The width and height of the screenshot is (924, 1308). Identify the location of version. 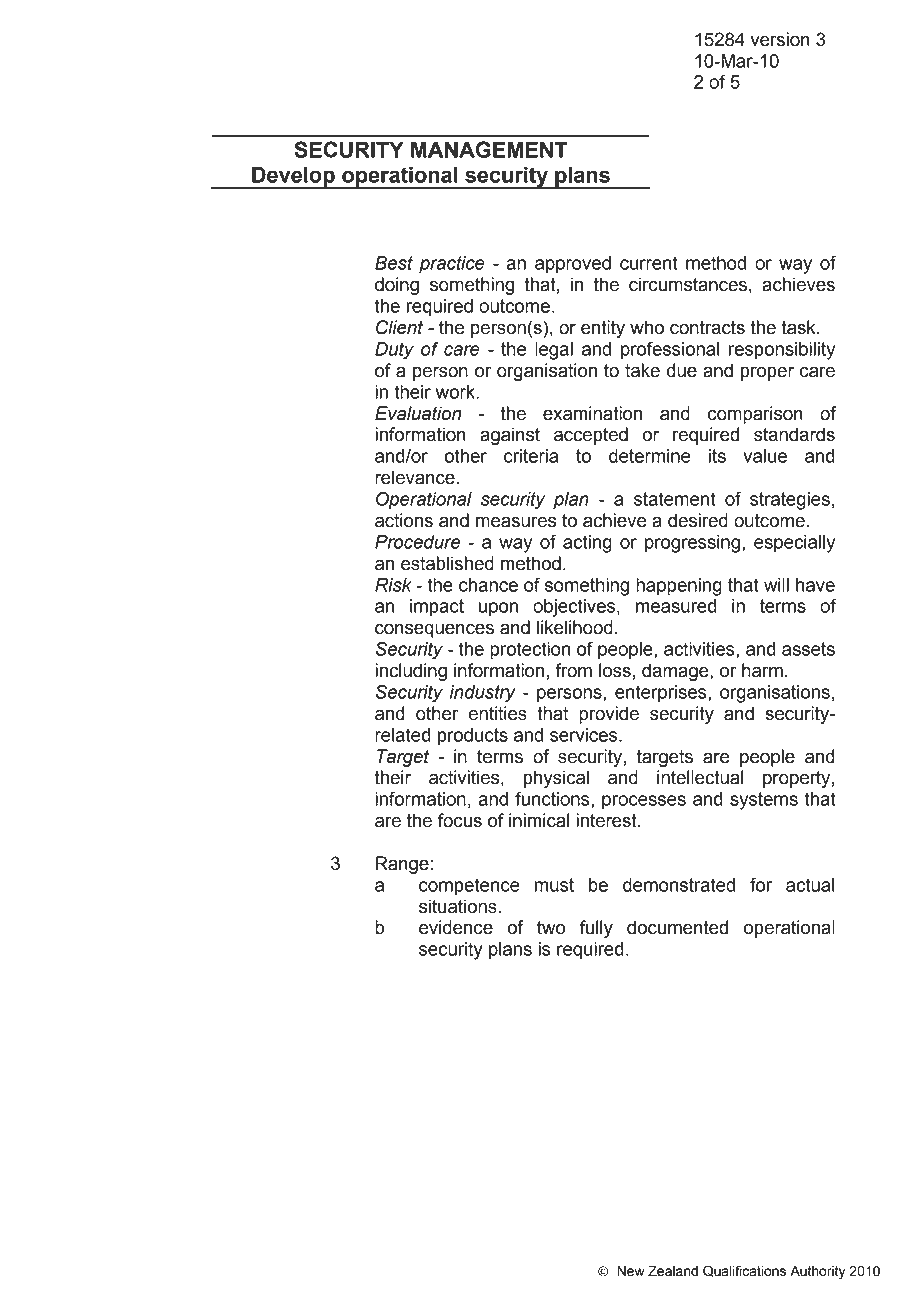
(780, 39).
